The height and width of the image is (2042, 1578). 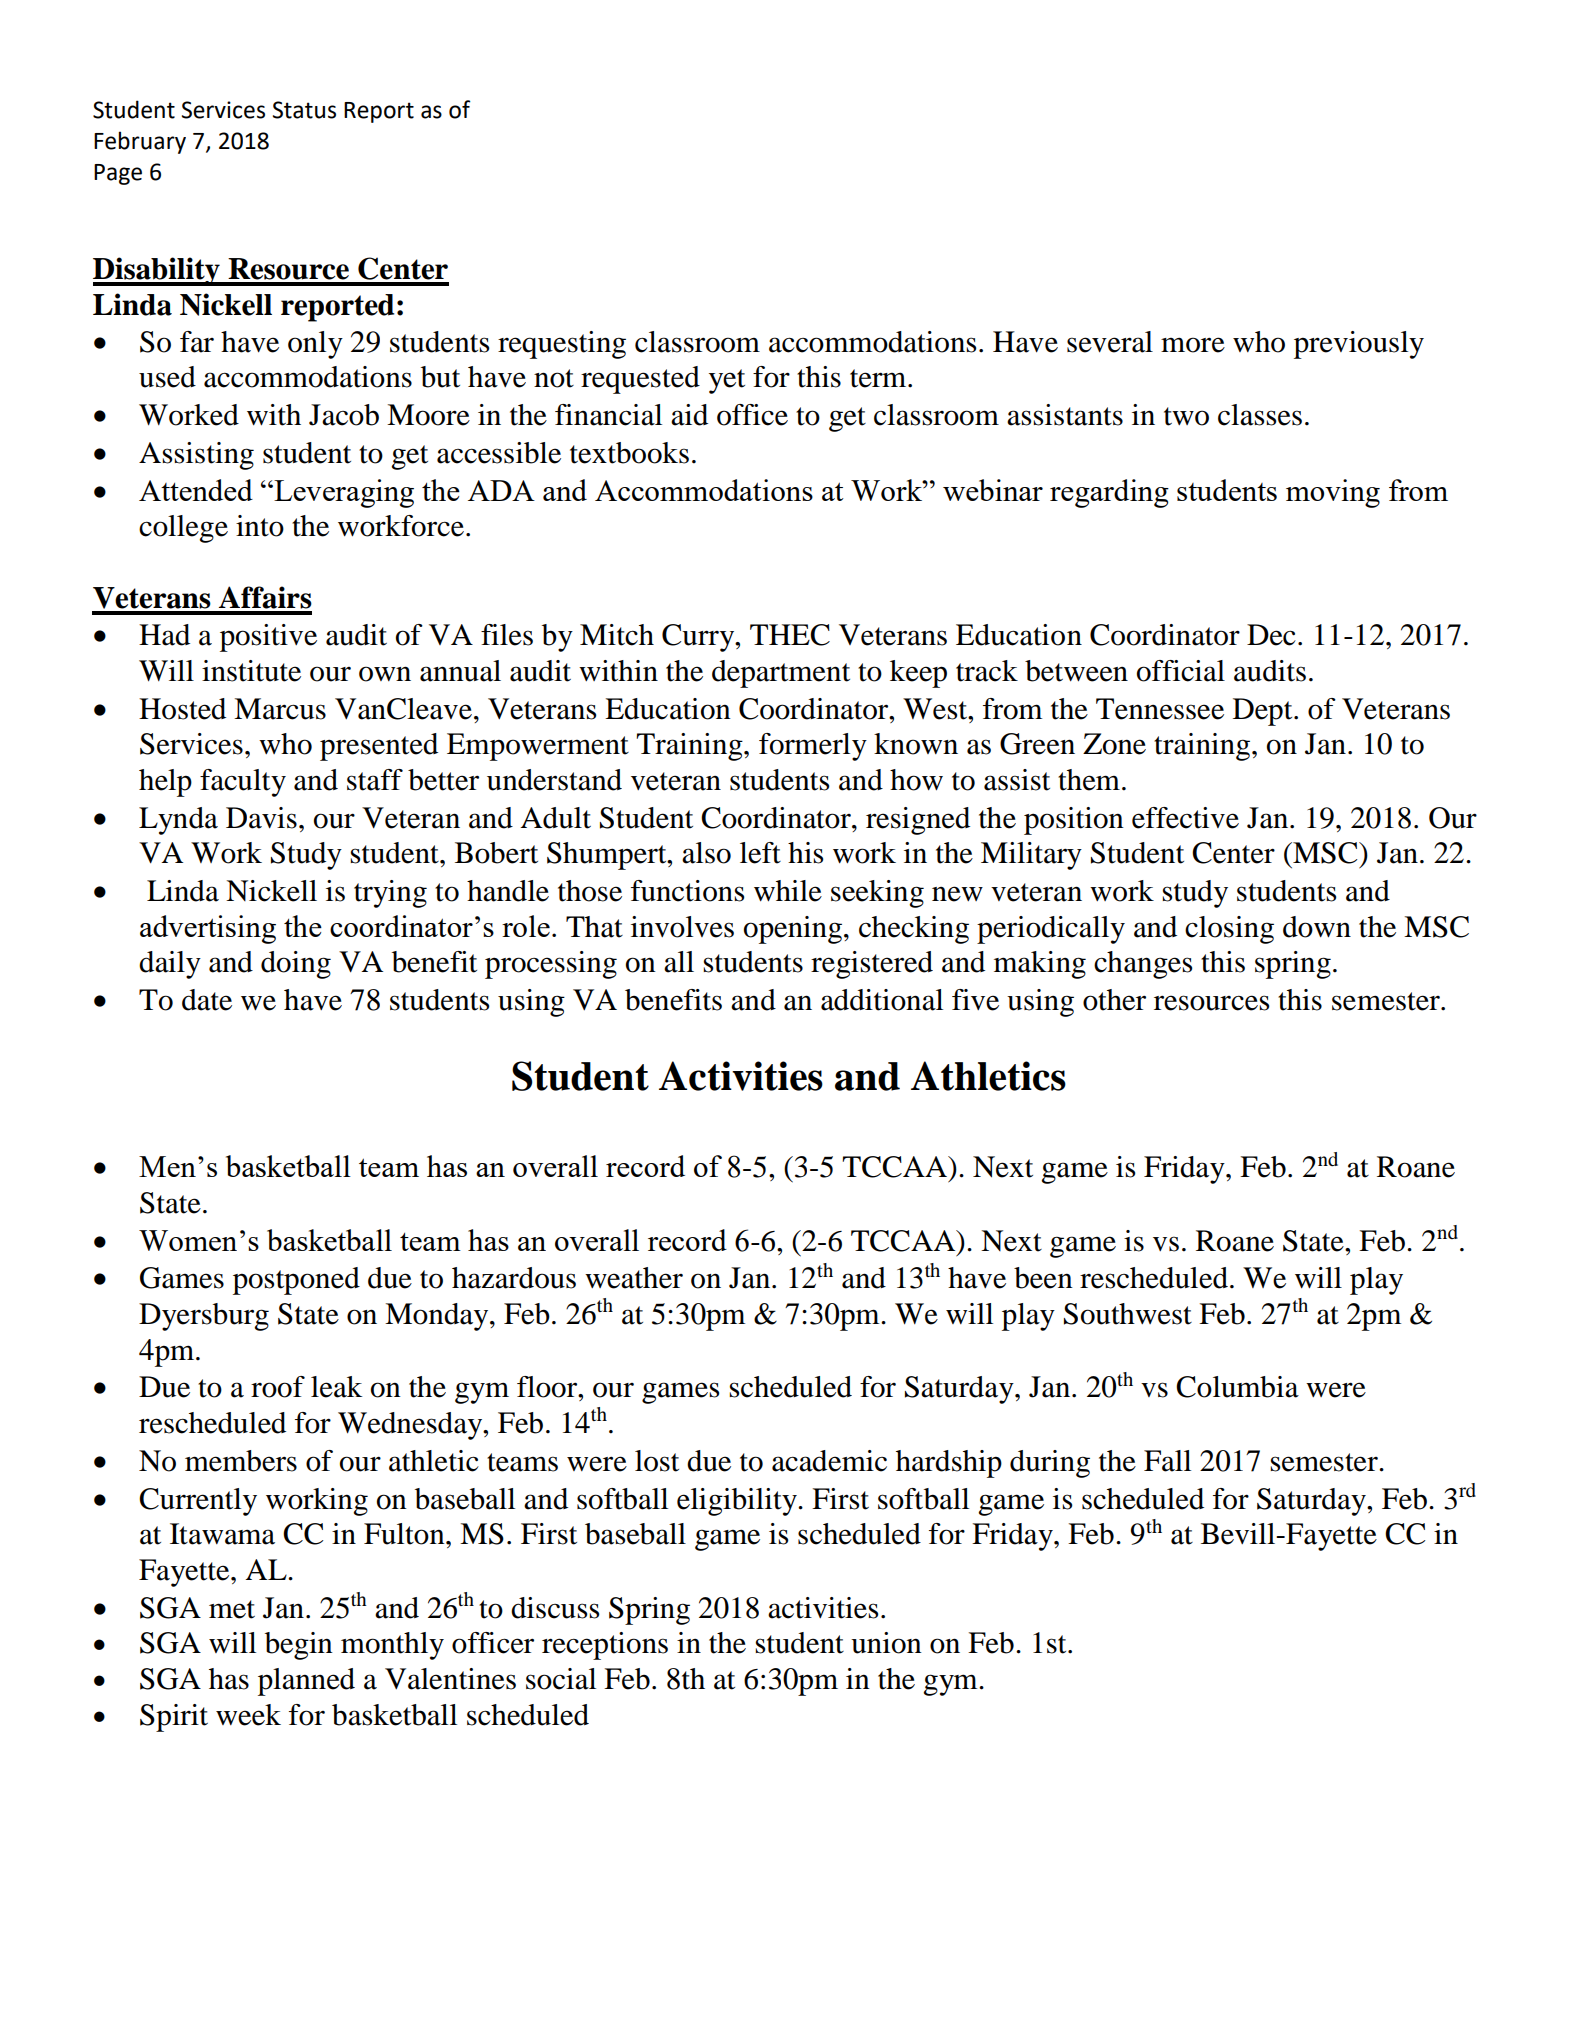 What do you see at coordinates (1167, 1461) in the image?
I see `Fall` at bounding box center [1167, 1461].
